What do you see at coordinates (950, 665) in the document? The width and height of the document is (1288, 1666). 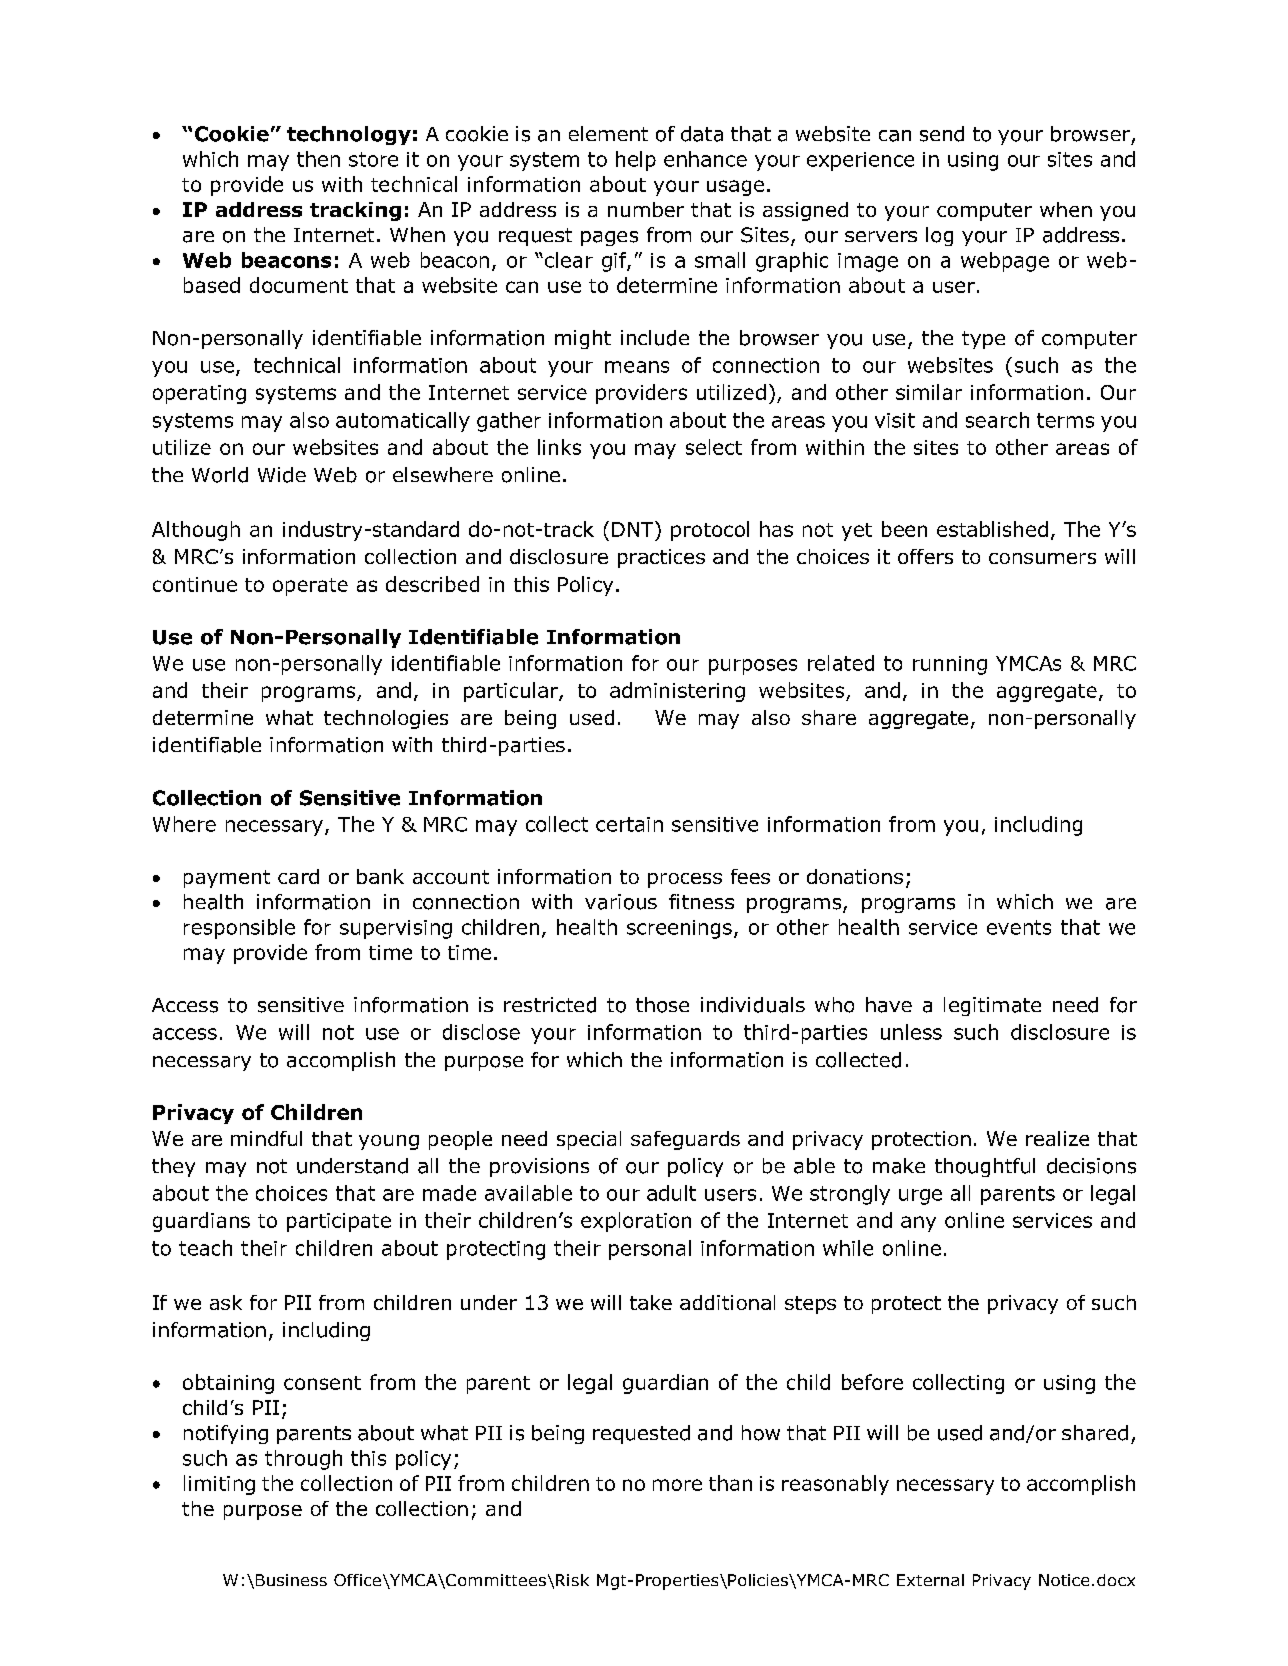 I see `running` at bounding box center [950, 665].
